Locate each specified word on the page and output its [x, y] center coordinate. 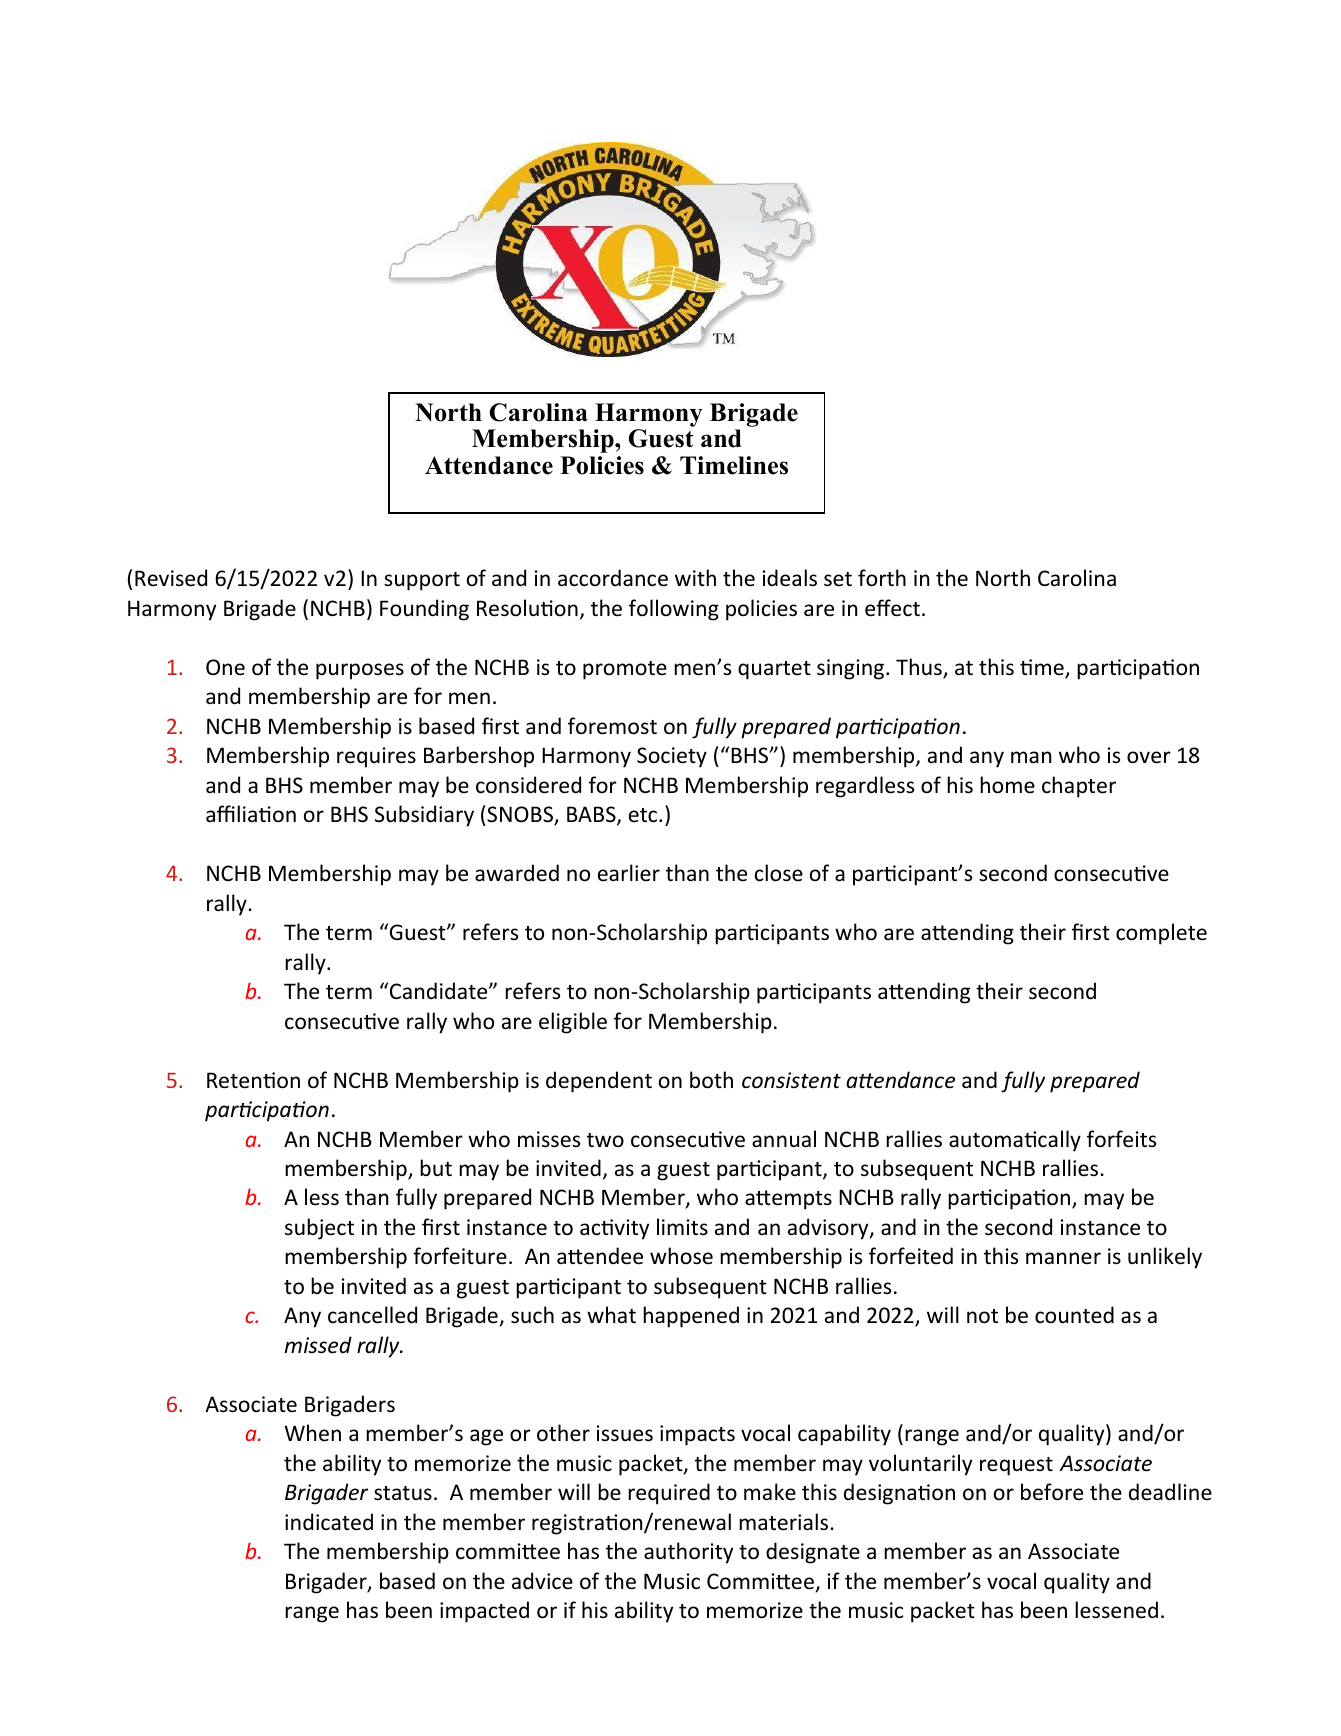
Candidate [440, 991]
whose [681, 1256]
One [225, 667]
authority [688, 1553]
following [674, 610]
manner [1063, 1258]
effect [892, 608]
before [1052, 1492]
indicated [329, 1522]
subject [319, 1229]
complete [1161, 934]
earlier [629, 872]
